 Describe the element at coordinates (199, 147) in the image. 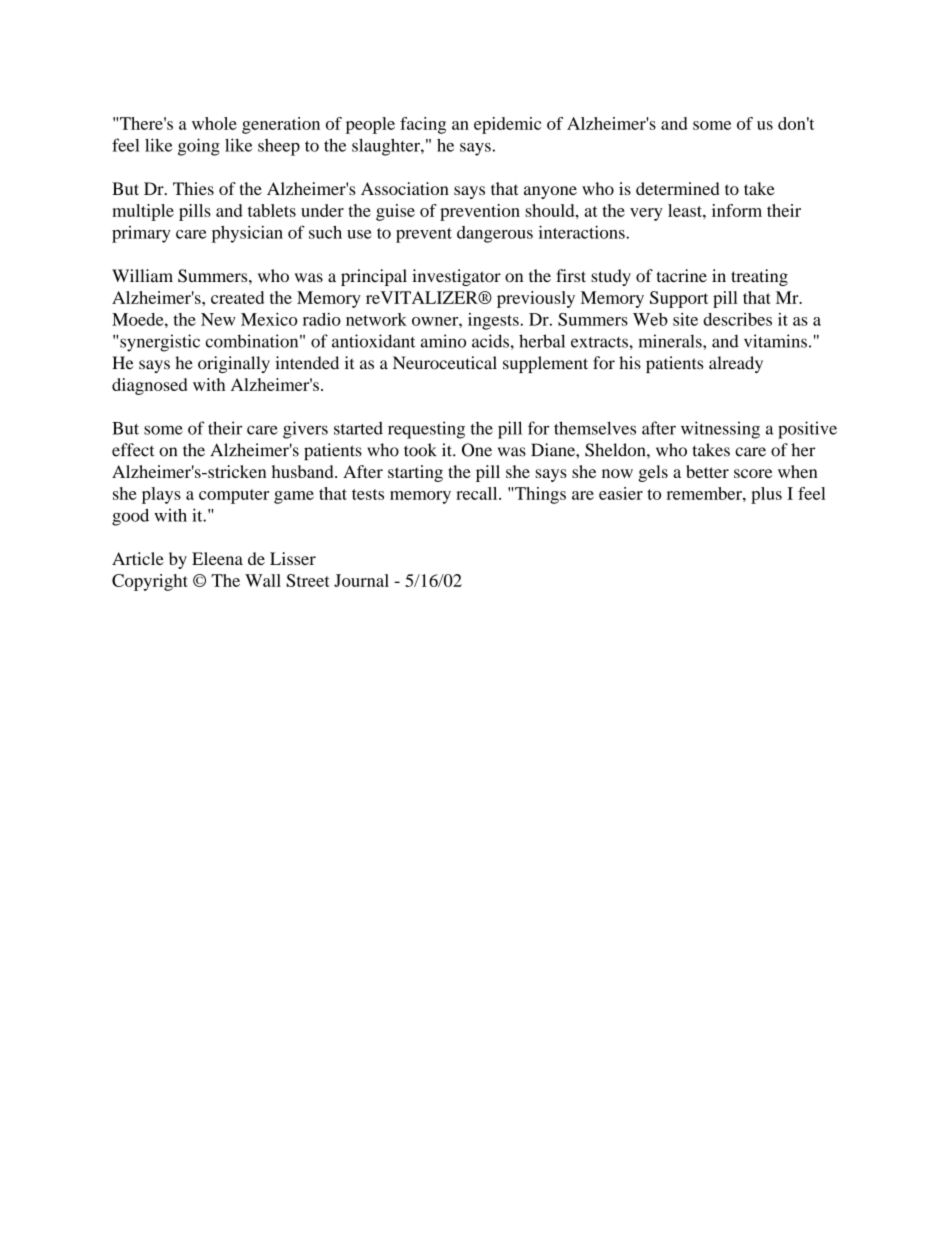

I see `going` at that location.
